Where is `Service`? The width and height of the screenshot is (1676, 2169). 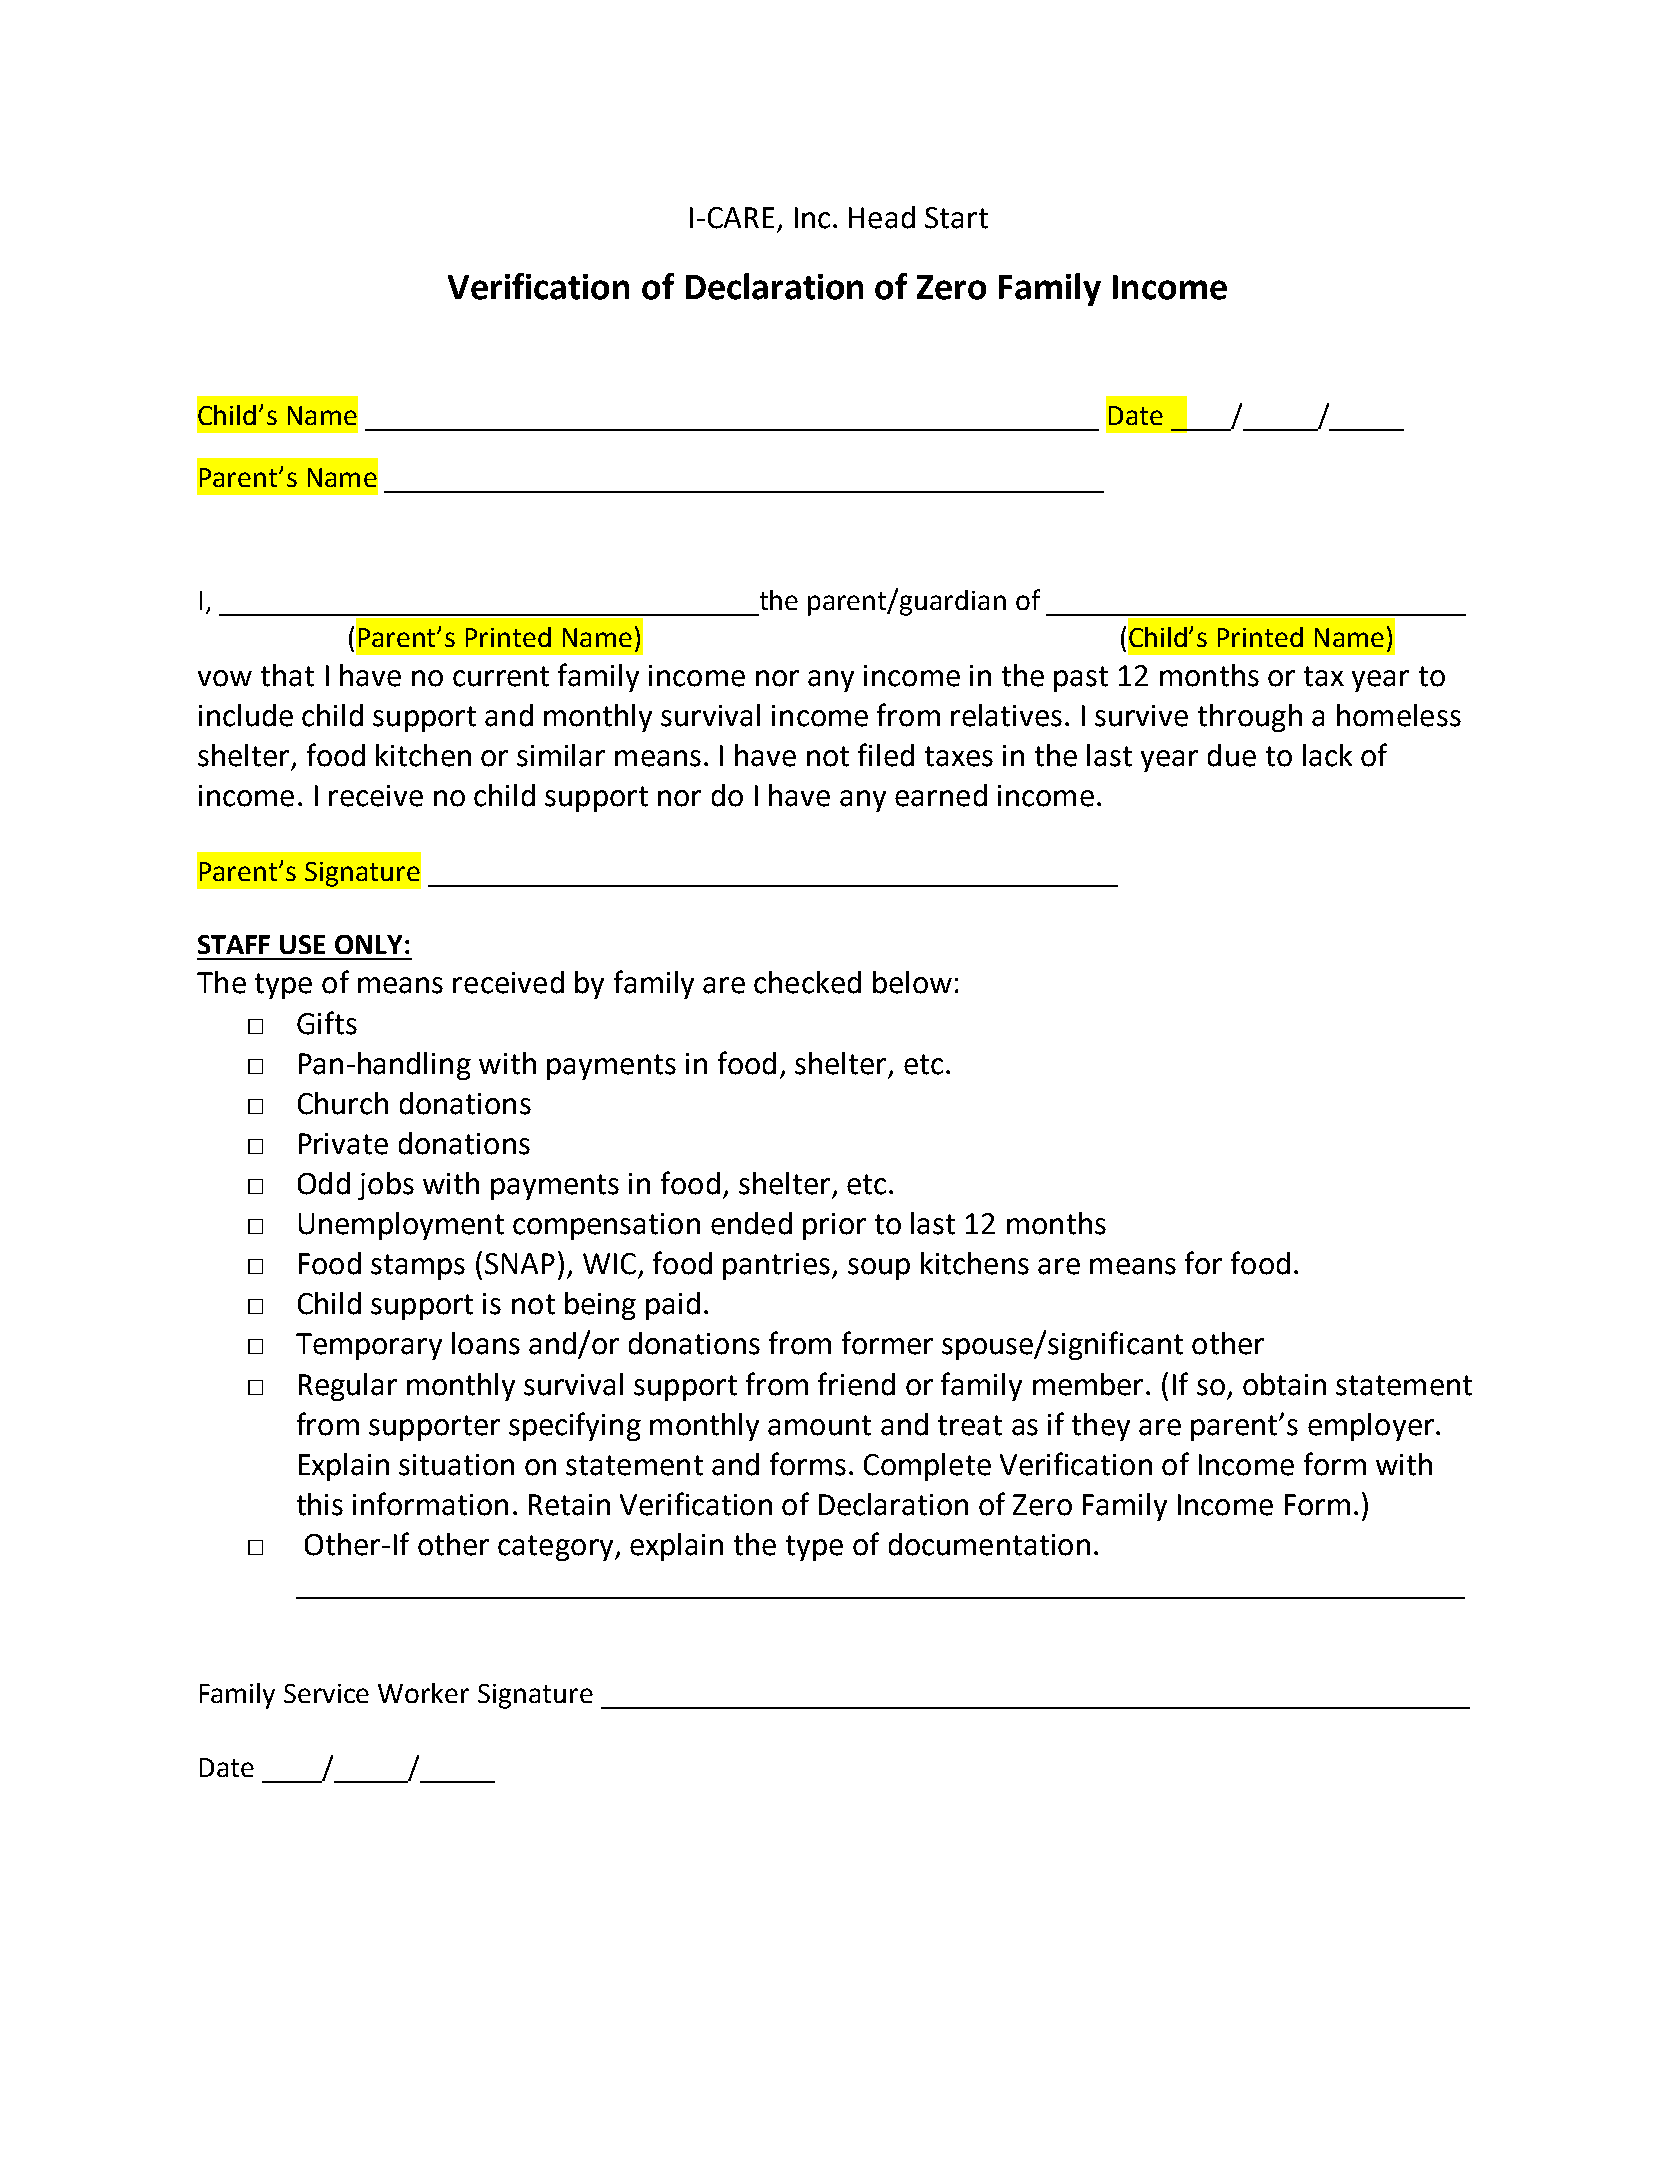 Service is located at coordinates (326, 1693).
